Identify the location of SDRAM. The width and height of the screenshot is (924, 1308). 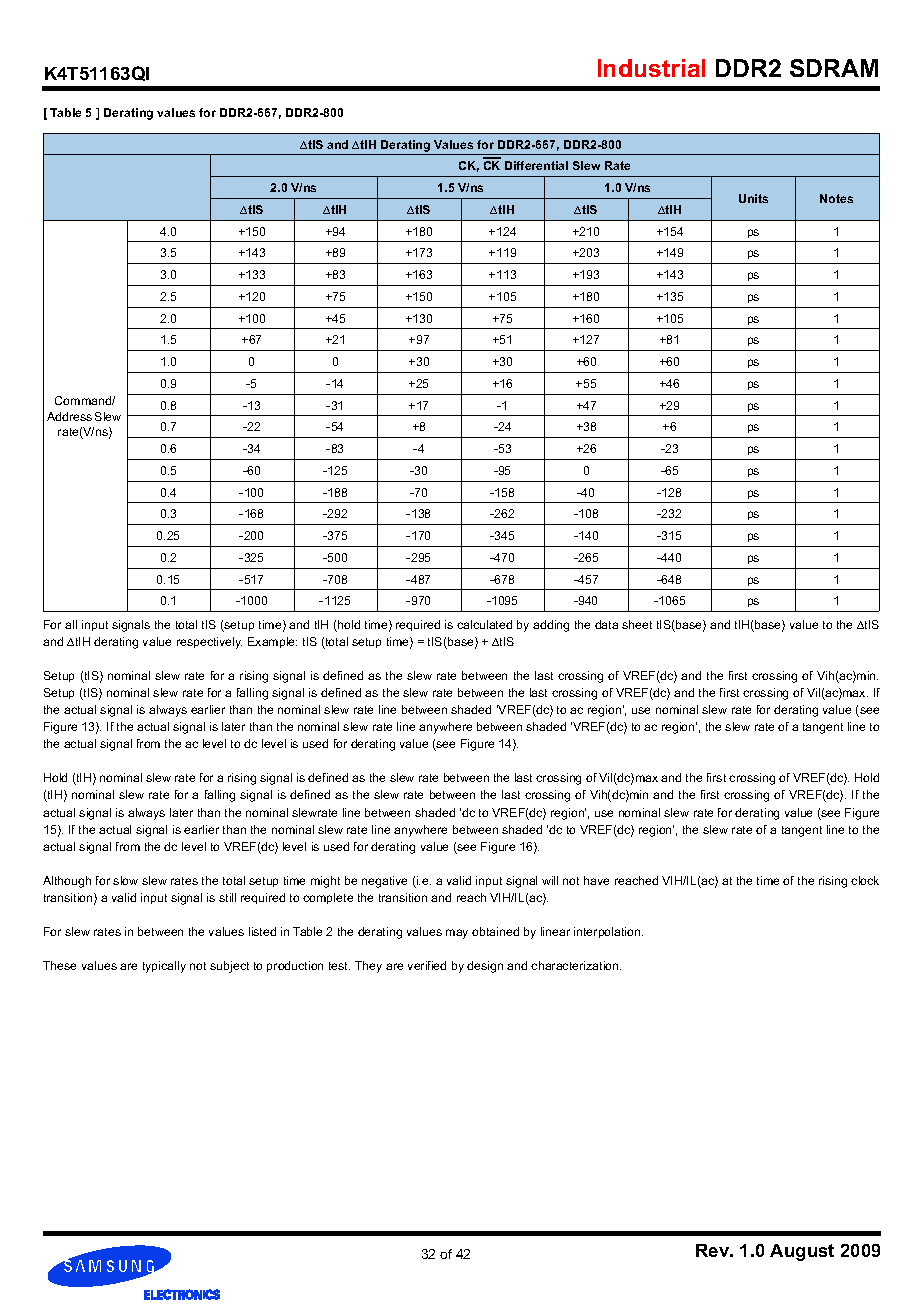
(834, 68).
